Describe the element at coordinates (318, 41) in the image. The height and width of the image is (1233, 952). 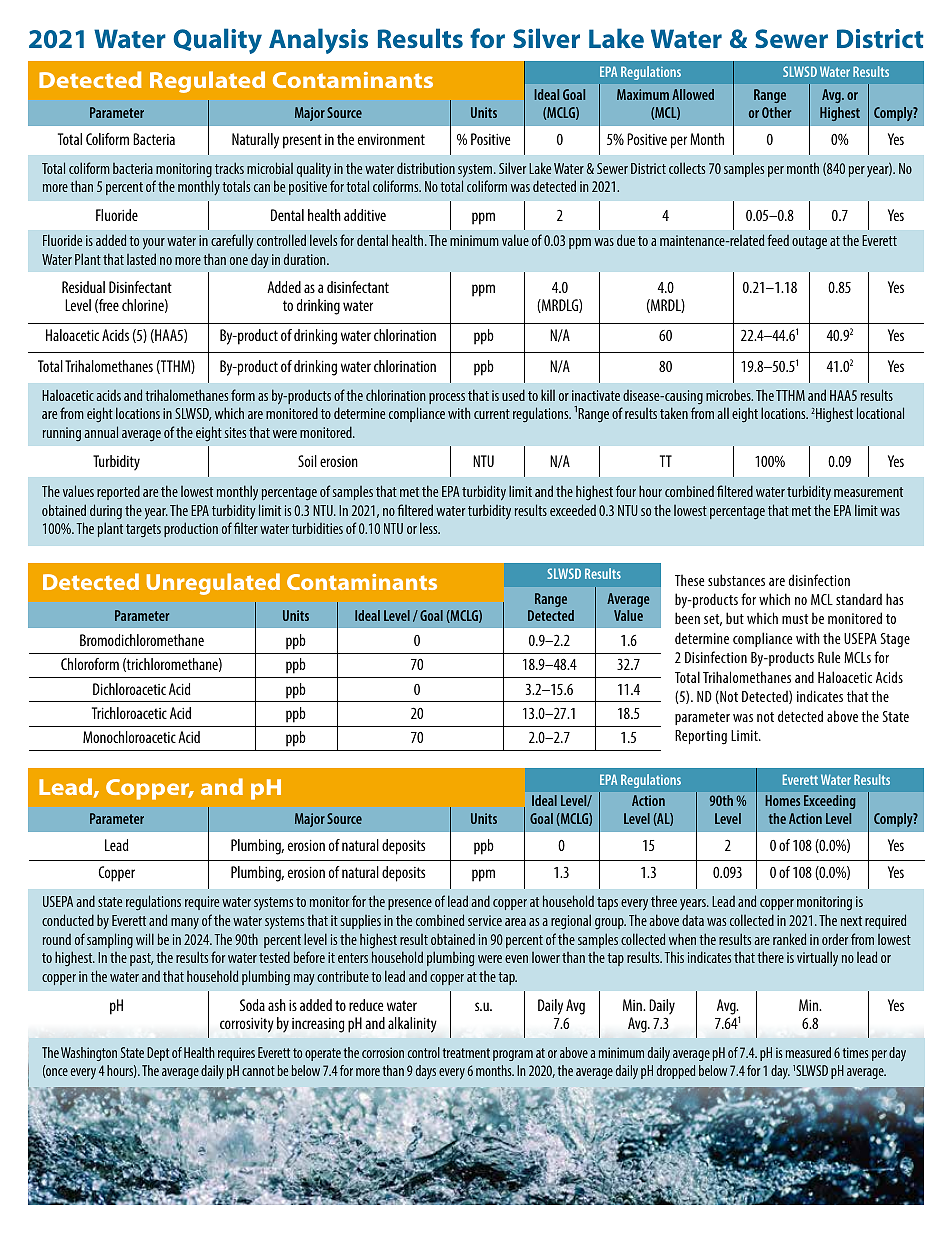
I see `Analysis` at that location.
